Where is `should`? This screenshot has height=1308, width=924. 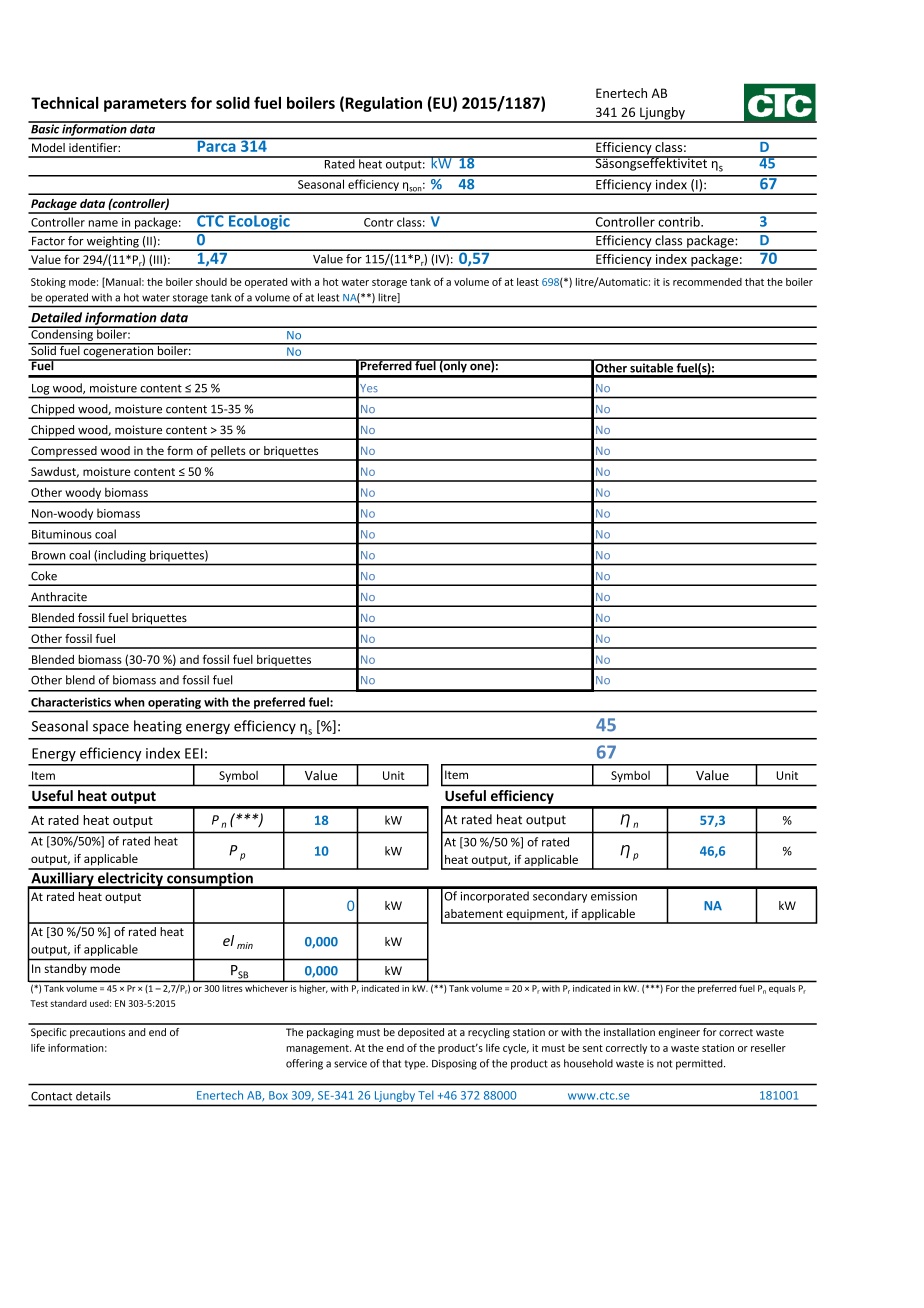
should is located at coordinates (211, 282).
